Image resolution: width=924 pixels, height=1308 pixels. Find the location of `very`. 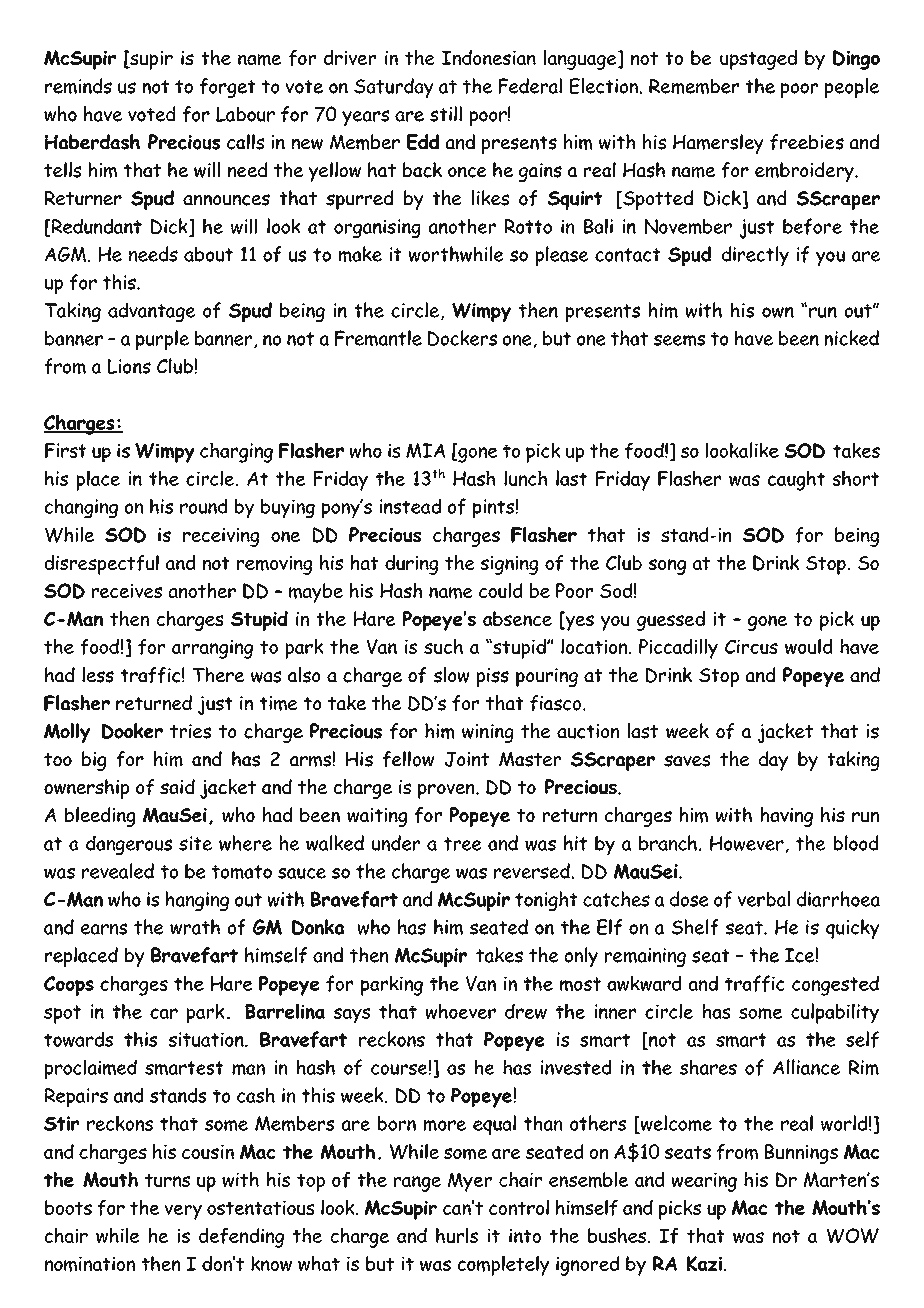

very is located at coordinates (183, 1212).
